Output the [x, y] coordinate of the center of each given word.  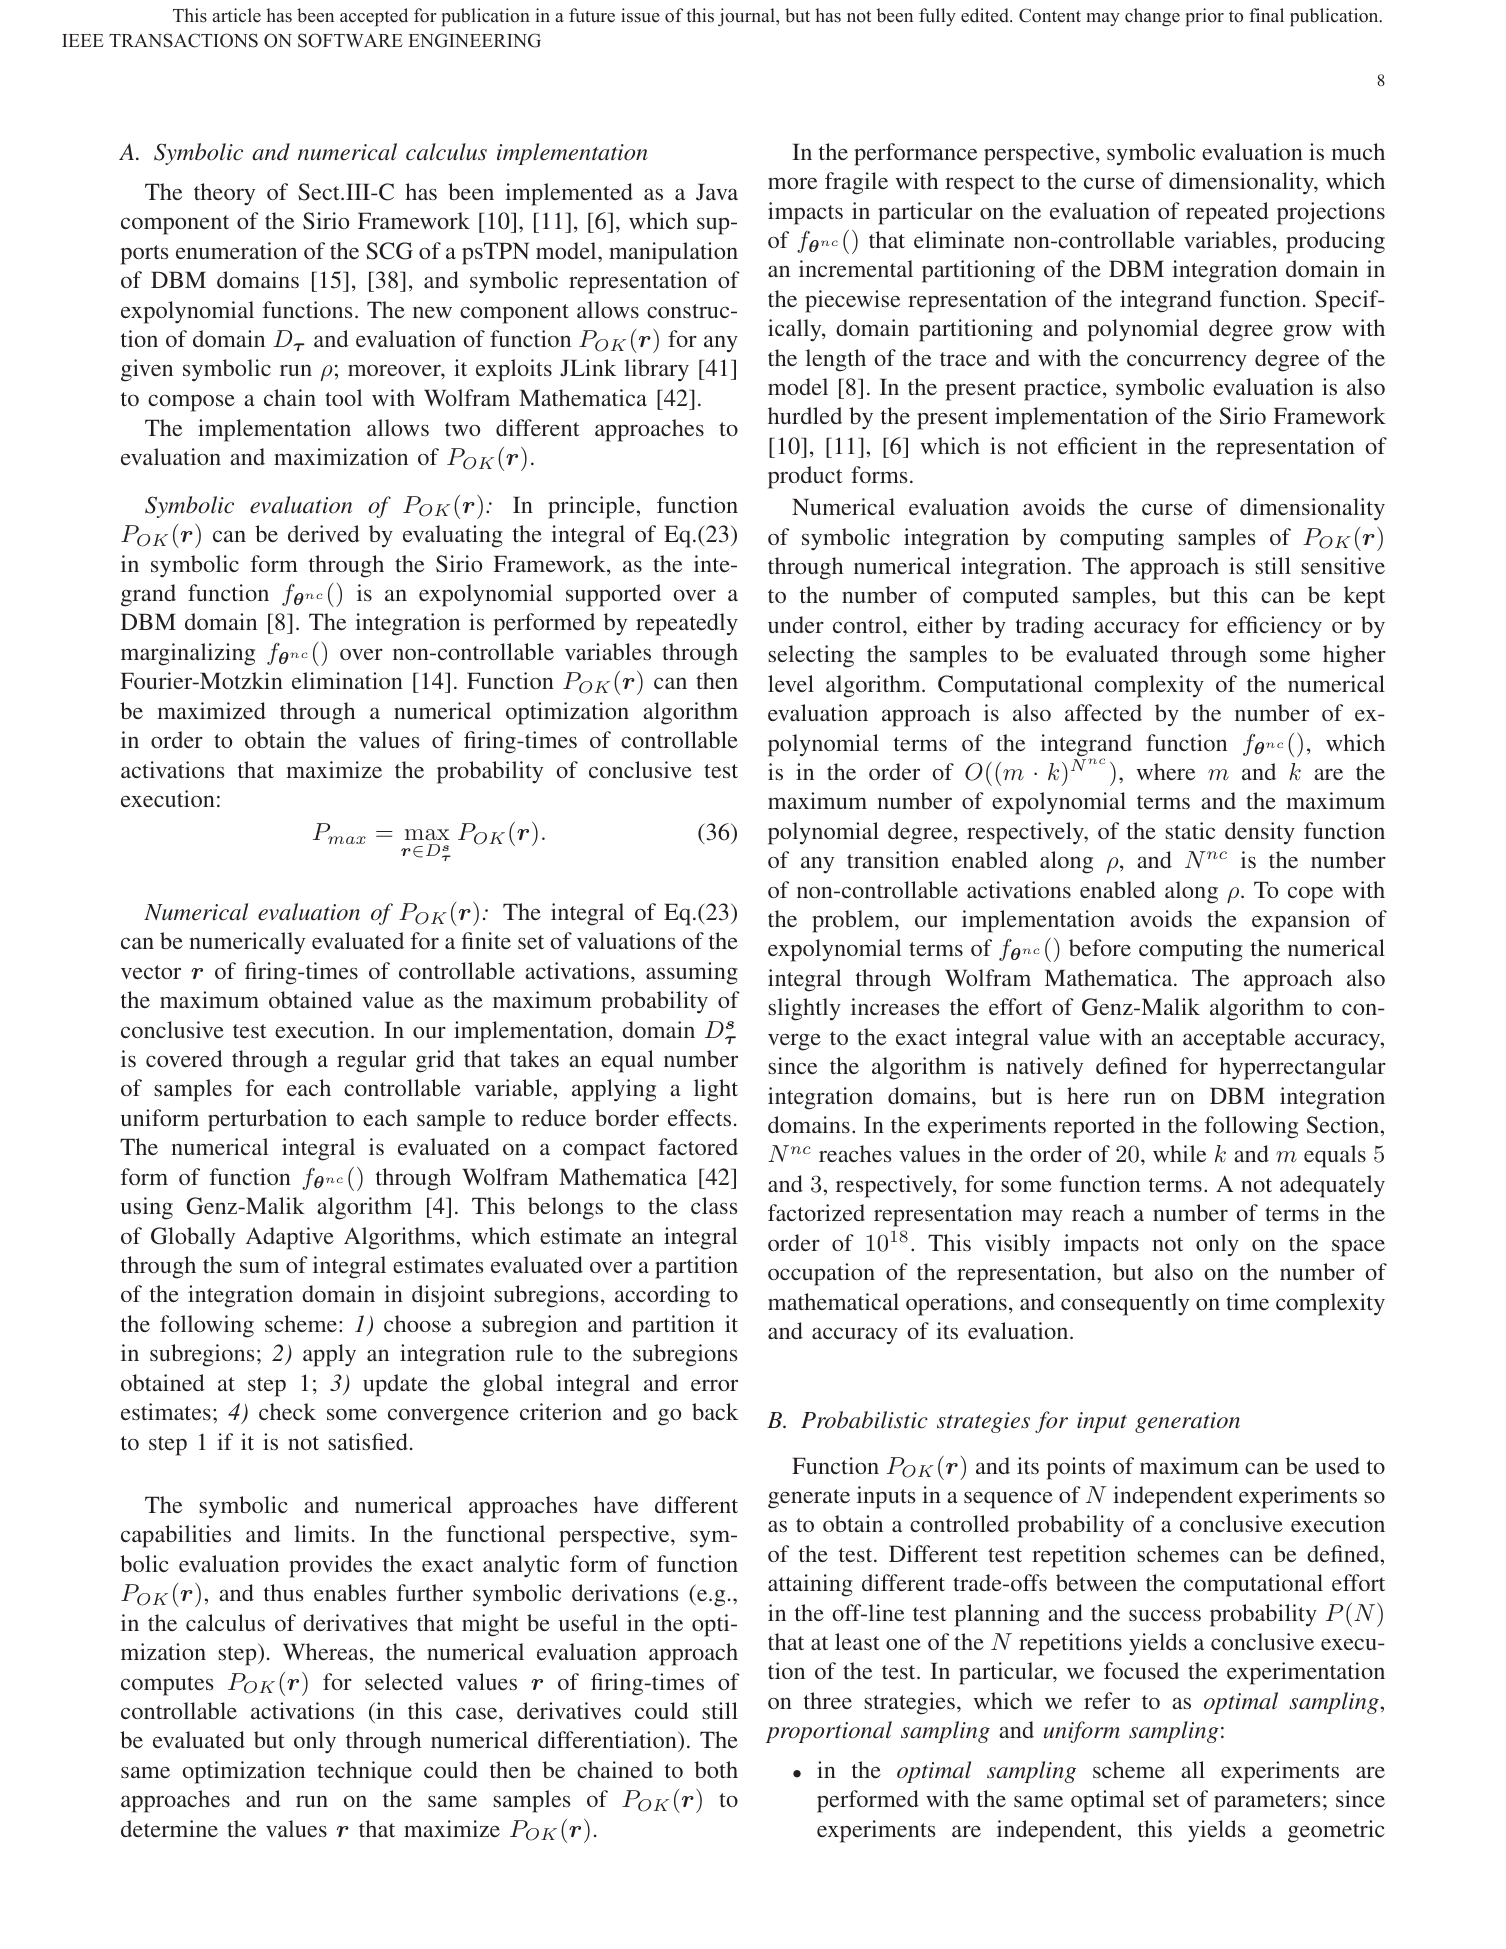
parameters [1267, 1803]
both [716, 1769]
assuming [692, 973]
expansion [1301, 921]
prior [1204, 17]
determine [169, 1828]
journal [747, 17]
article [236, 15]
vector [151, 972]
